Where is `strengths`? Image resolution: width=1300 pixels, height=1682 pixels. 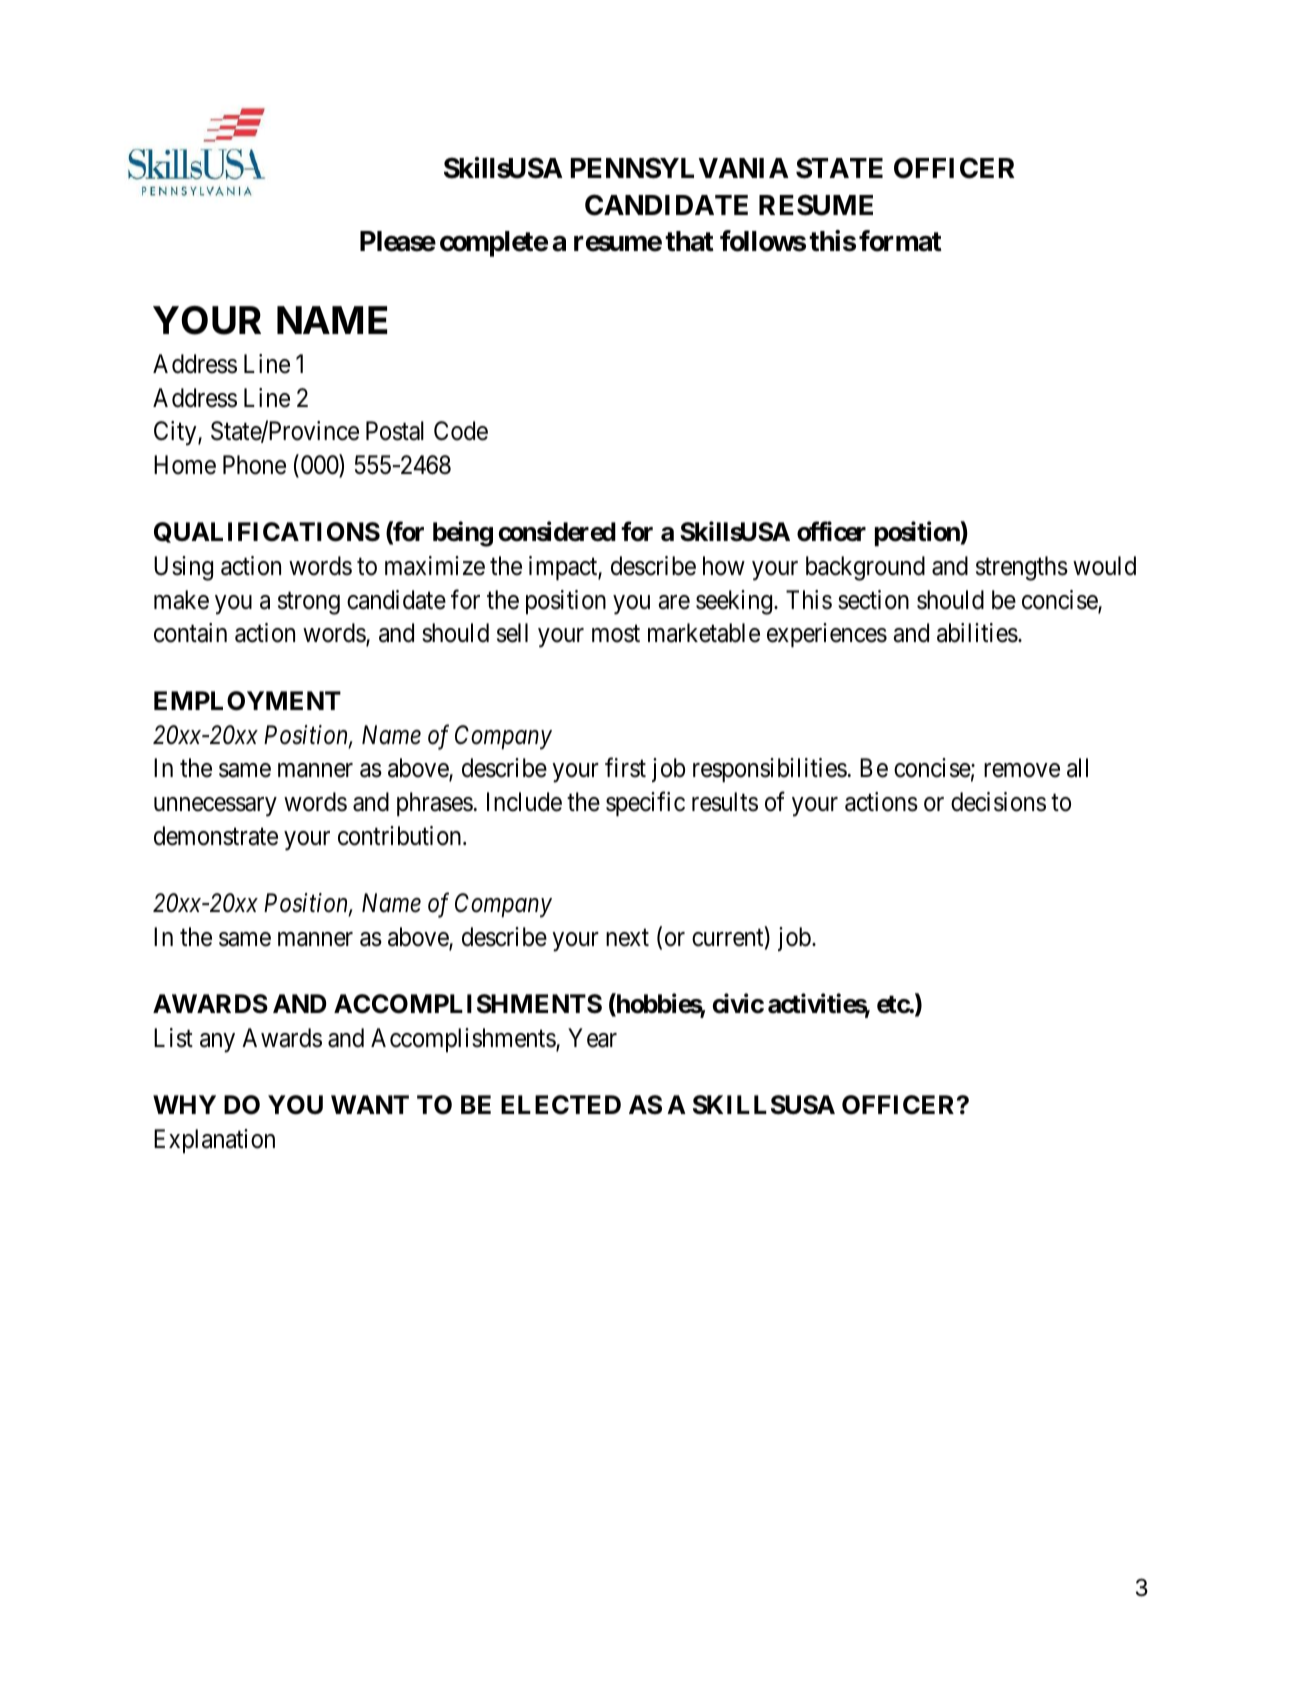 strengths is located at coordinates (1022, 568).
